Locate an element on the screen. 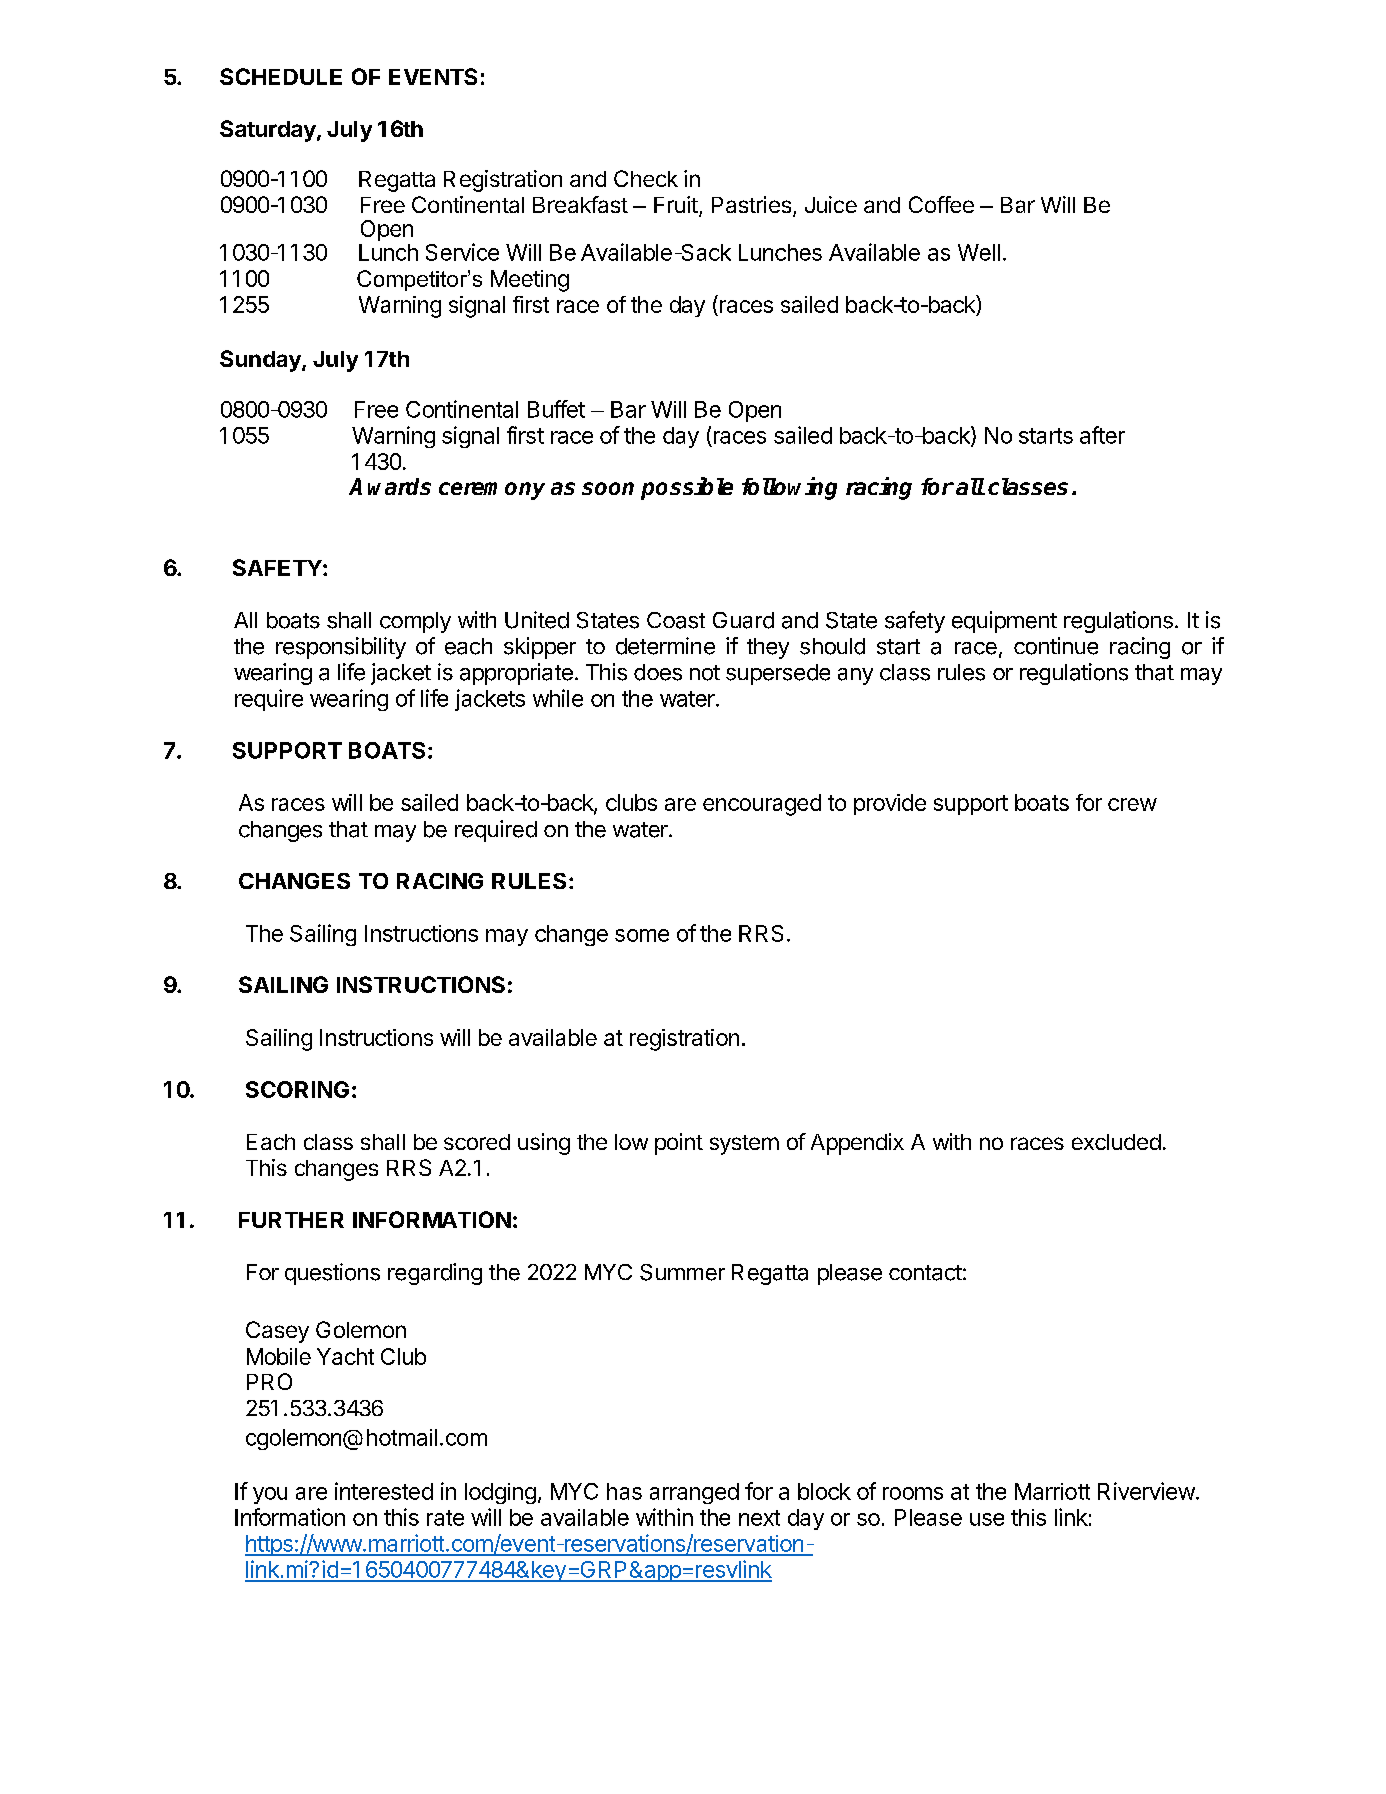 Image resolution: width=1386 pixels, height=1794 pixels. interested is located at coordinates (384, 1491).
